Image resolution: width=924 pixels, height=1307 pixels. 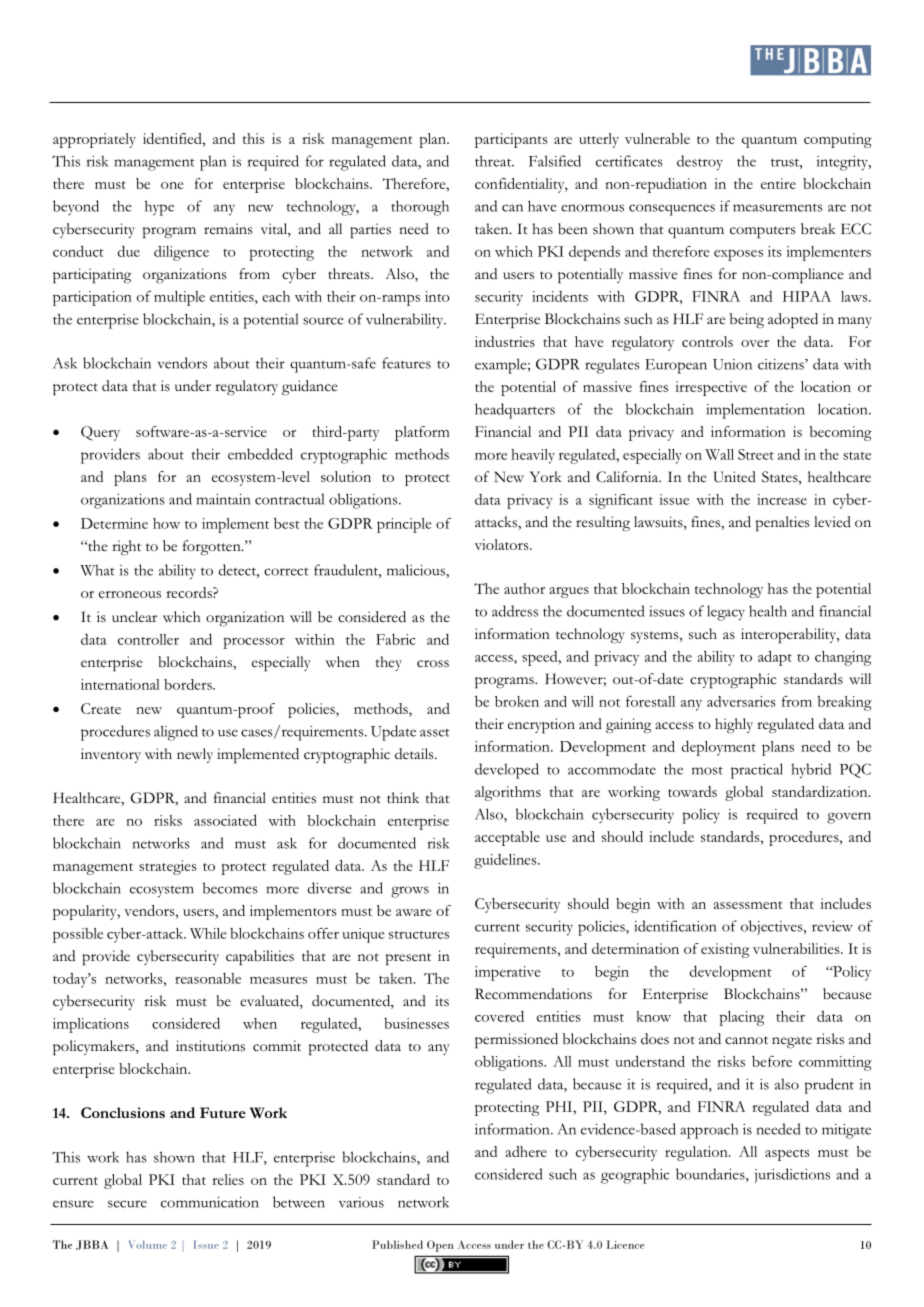 I want to click on penalties, so click(x=783, y=524).
